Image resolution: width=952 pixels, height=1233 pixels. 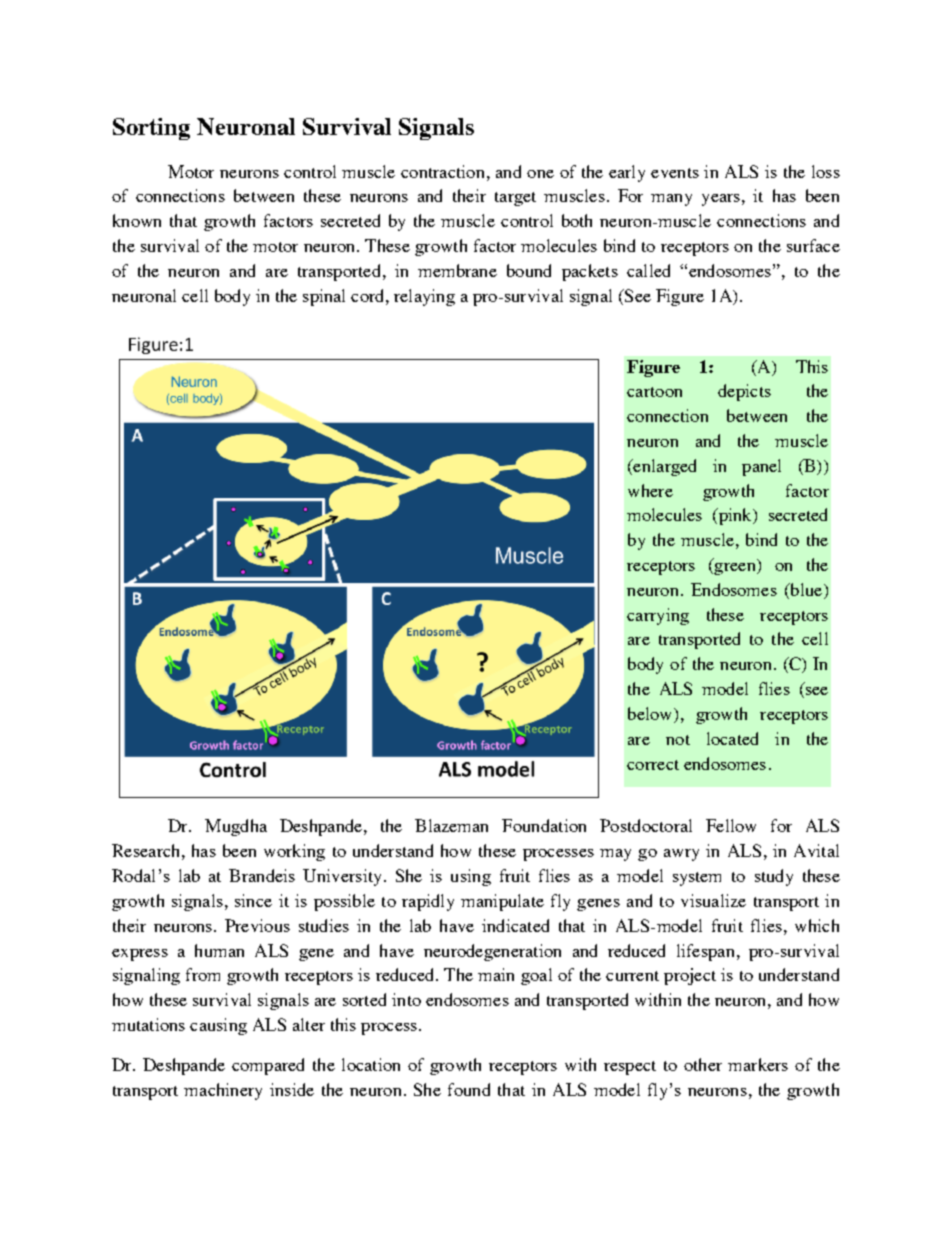 I want to click on working, so click(x=294, y=852).
